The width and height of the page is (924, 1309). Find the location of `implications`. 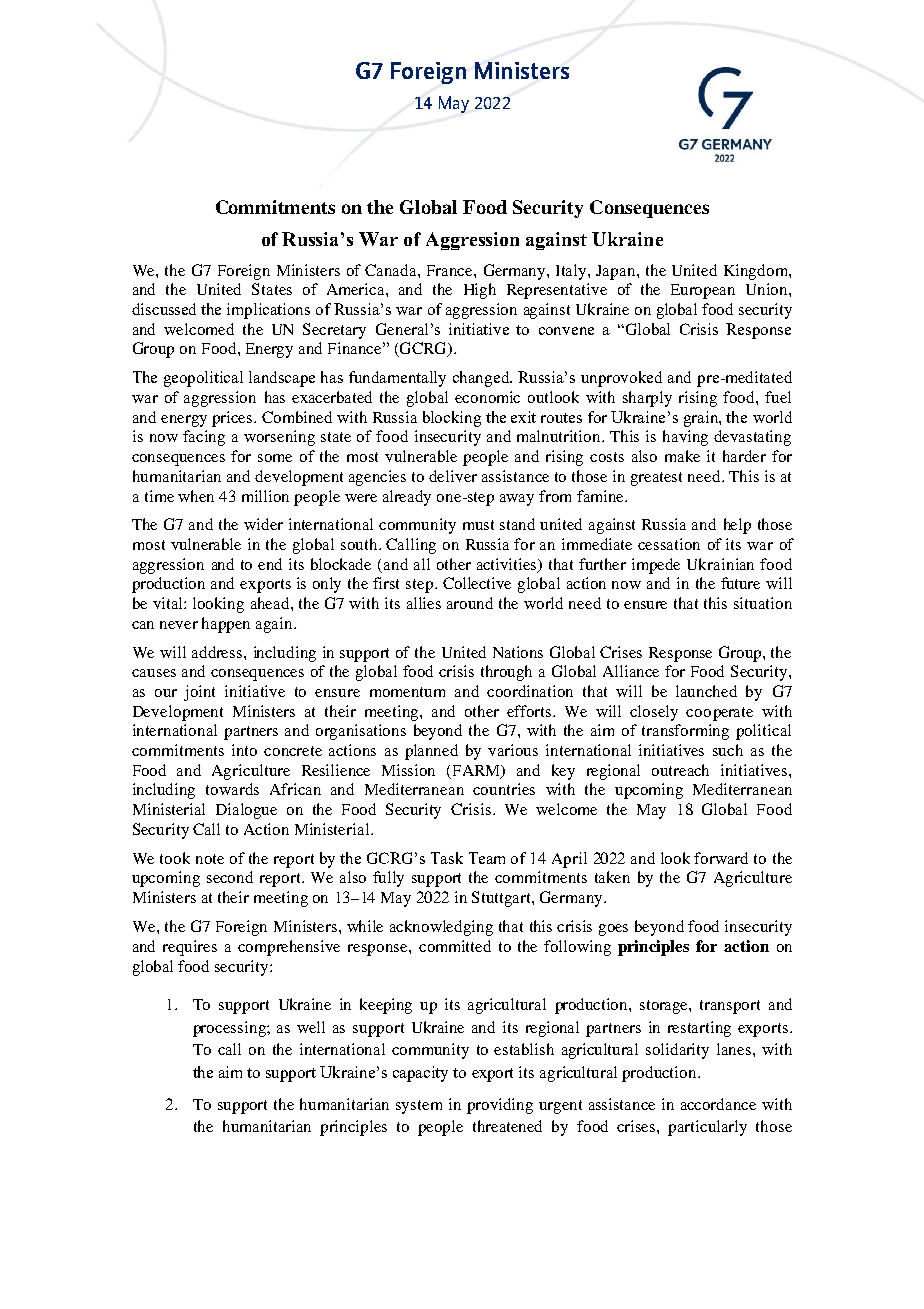

implications is located at coordinates (268, 311).
